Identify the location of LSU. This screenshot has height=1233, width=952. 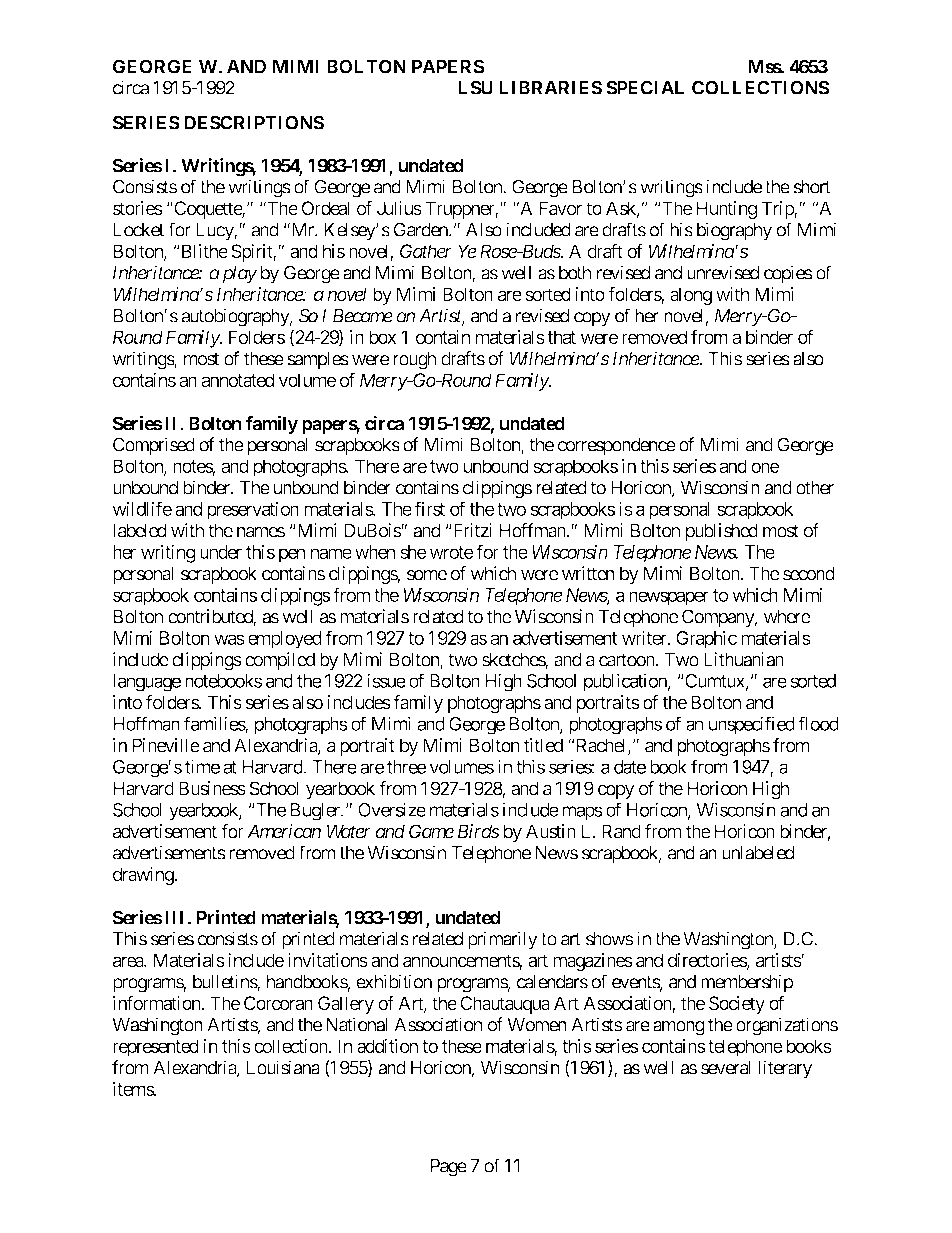
(475, 87).
